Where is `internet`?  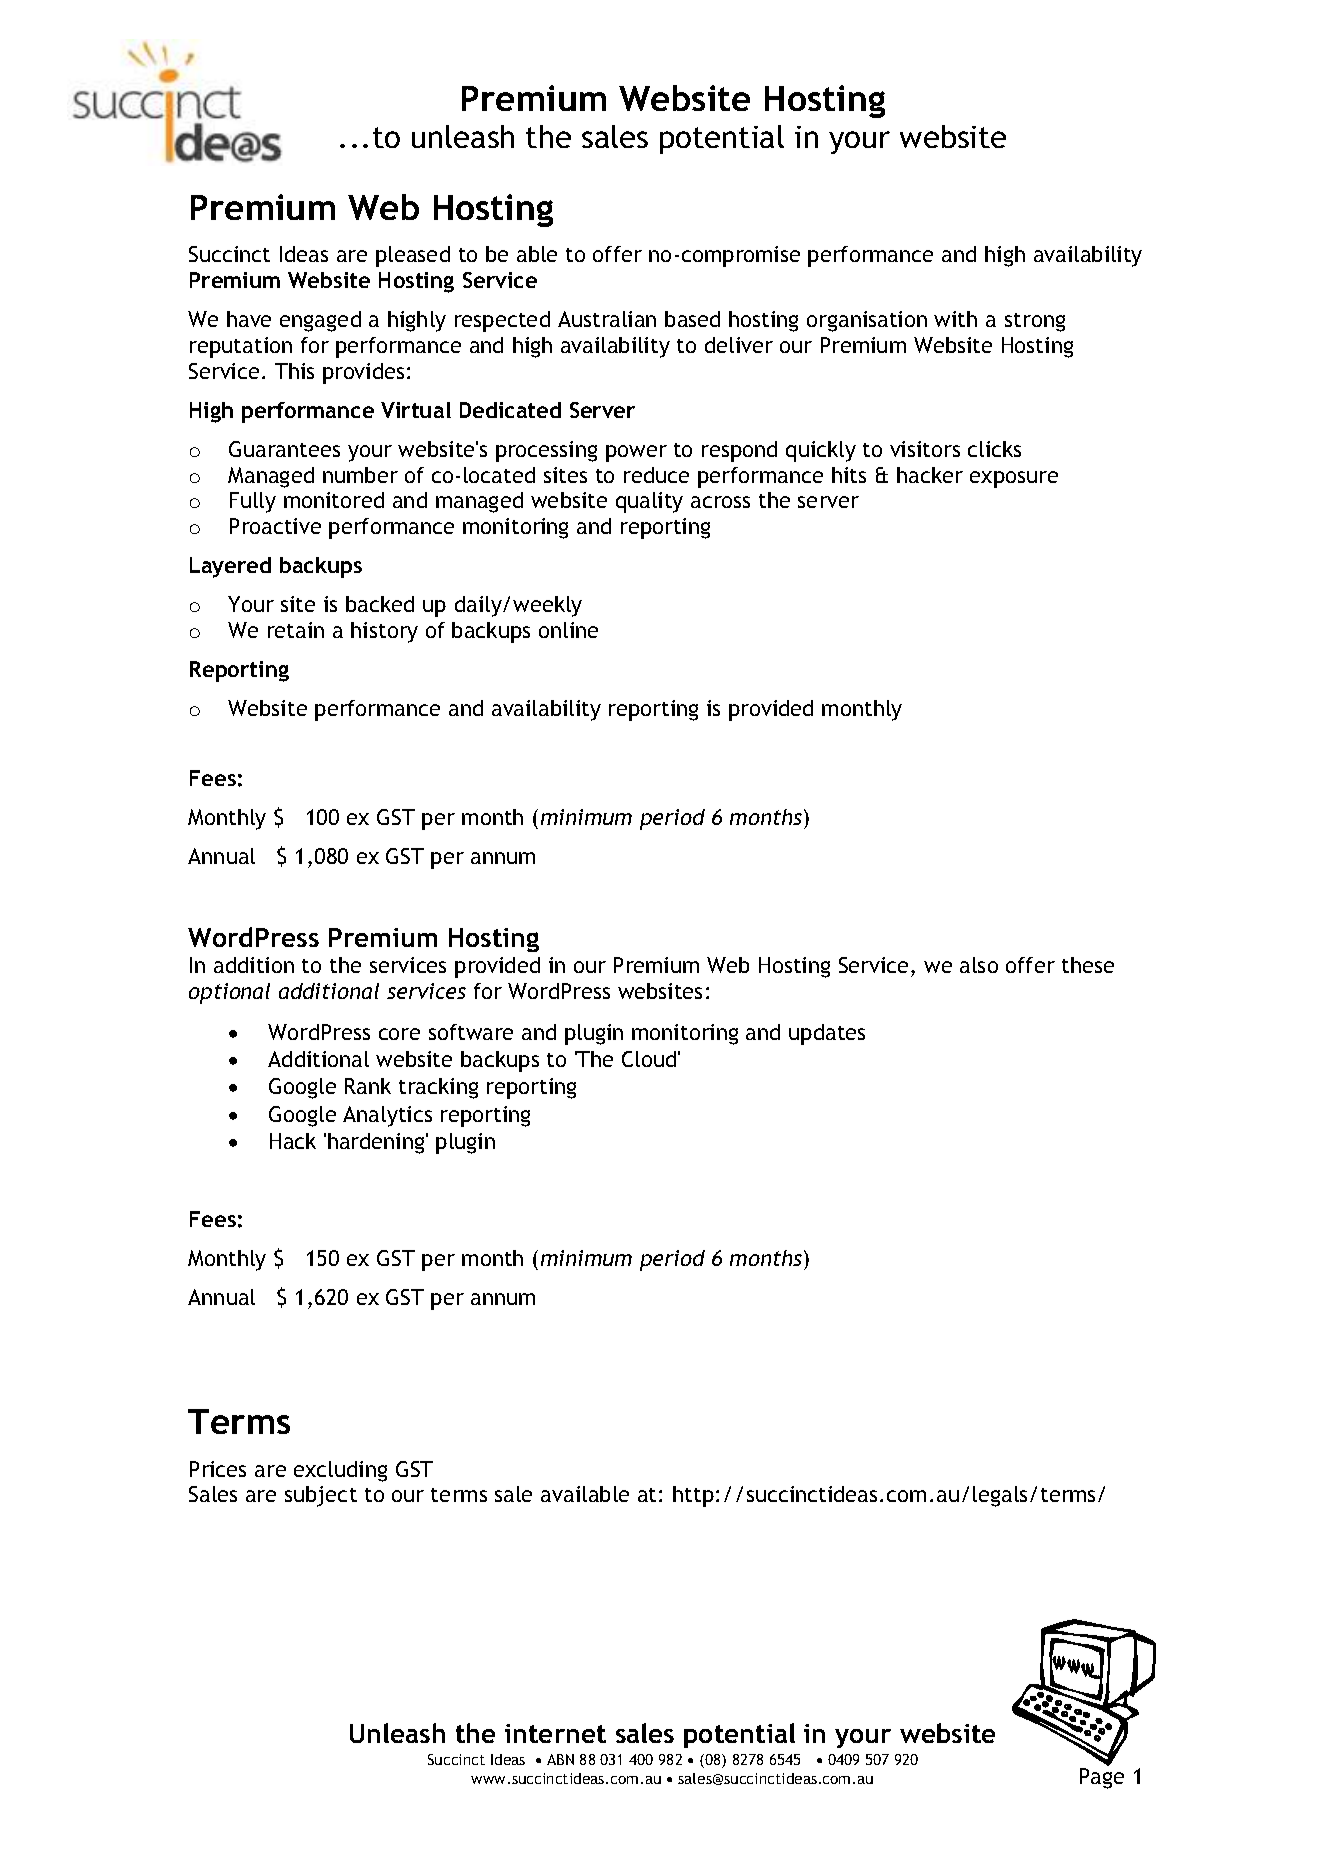 internet is located at coordinates (555, 1733).
